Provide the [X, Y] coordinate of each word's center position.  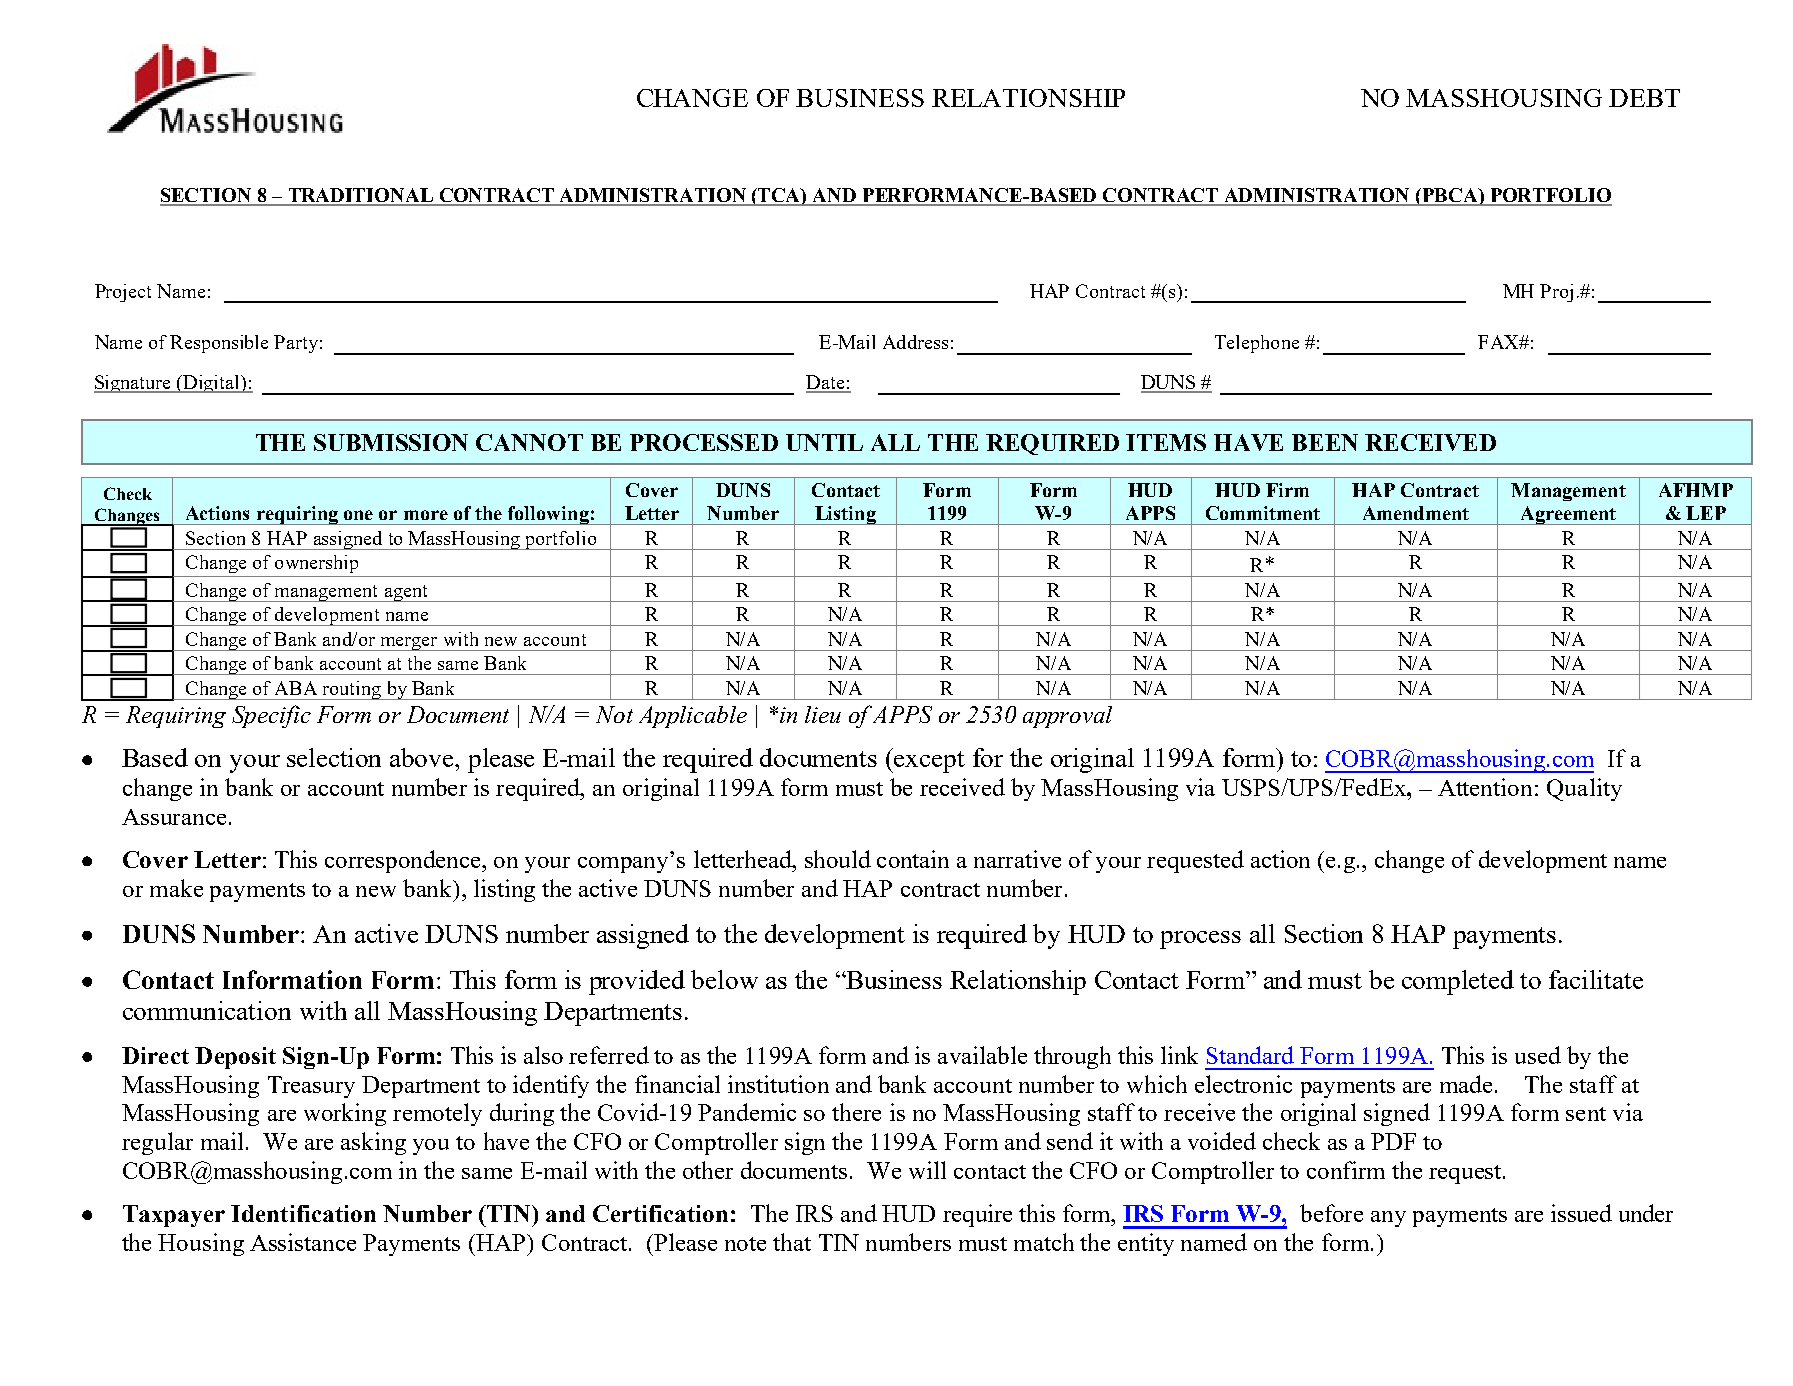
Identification [303, 1213]
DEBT [1644, 98]
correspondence [404, 861]
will [927, 1170]
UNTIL [824, 442]
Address [915, 342]
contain [913, 859]
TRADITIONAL [360, 196]
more [426, 515]
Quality [1584, 789]
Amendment [1416, 513]
